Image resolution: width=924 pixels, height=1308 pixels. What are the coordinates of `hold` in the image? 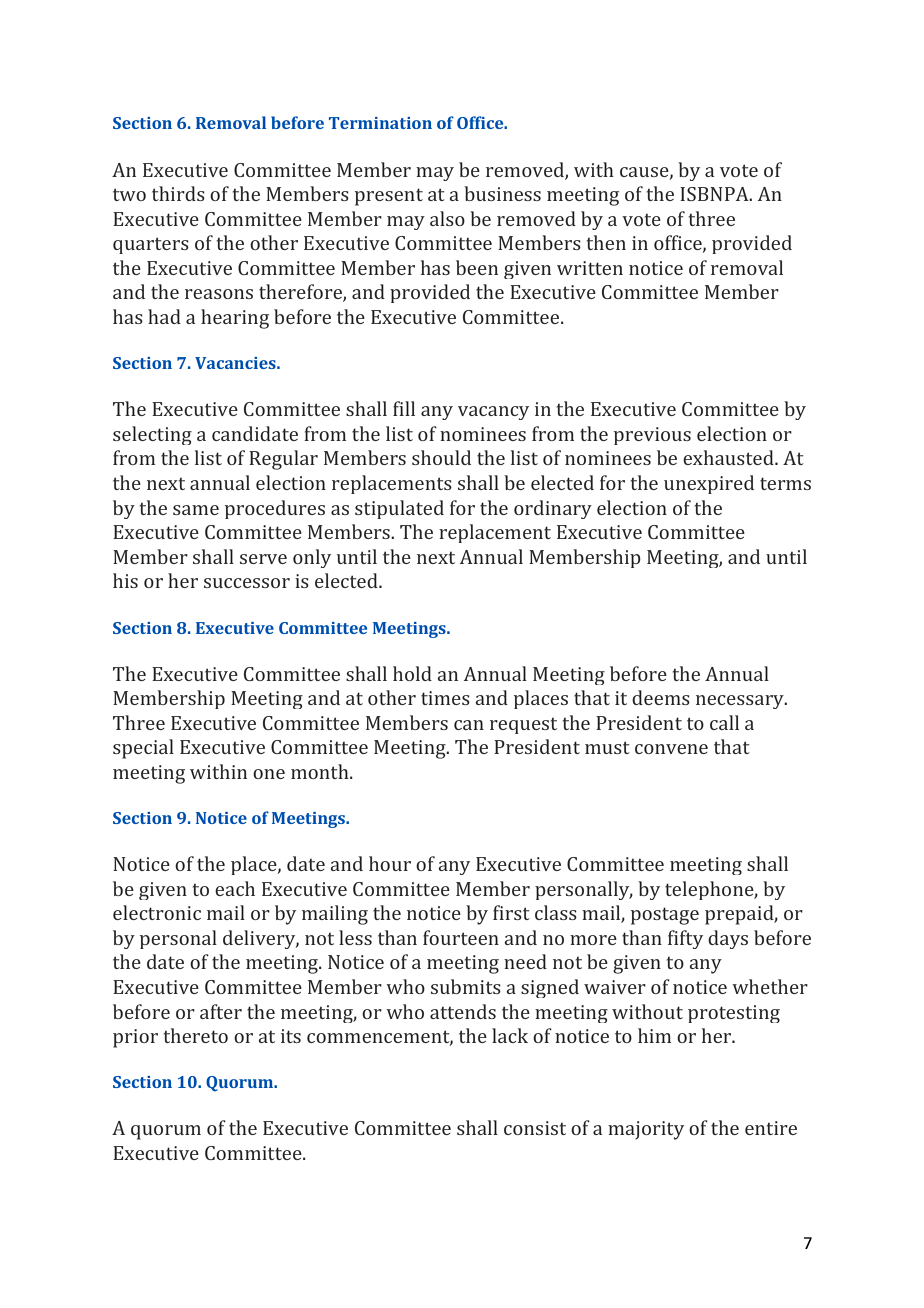 It's located at (412, 673).
